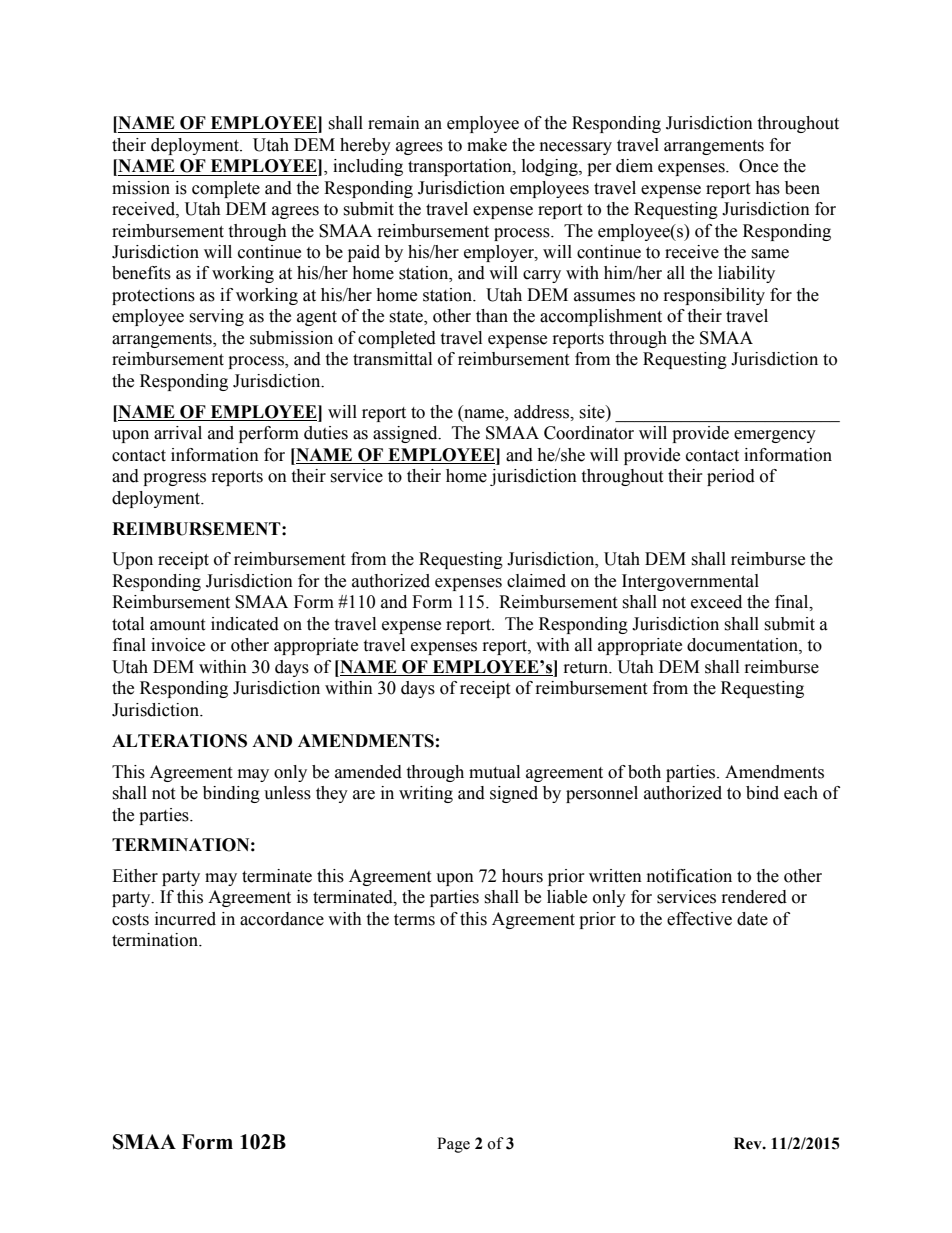 The image size is (952, 1233). Describe the element at coordinates (699, 919) in the page. I see `effective` at that location.
